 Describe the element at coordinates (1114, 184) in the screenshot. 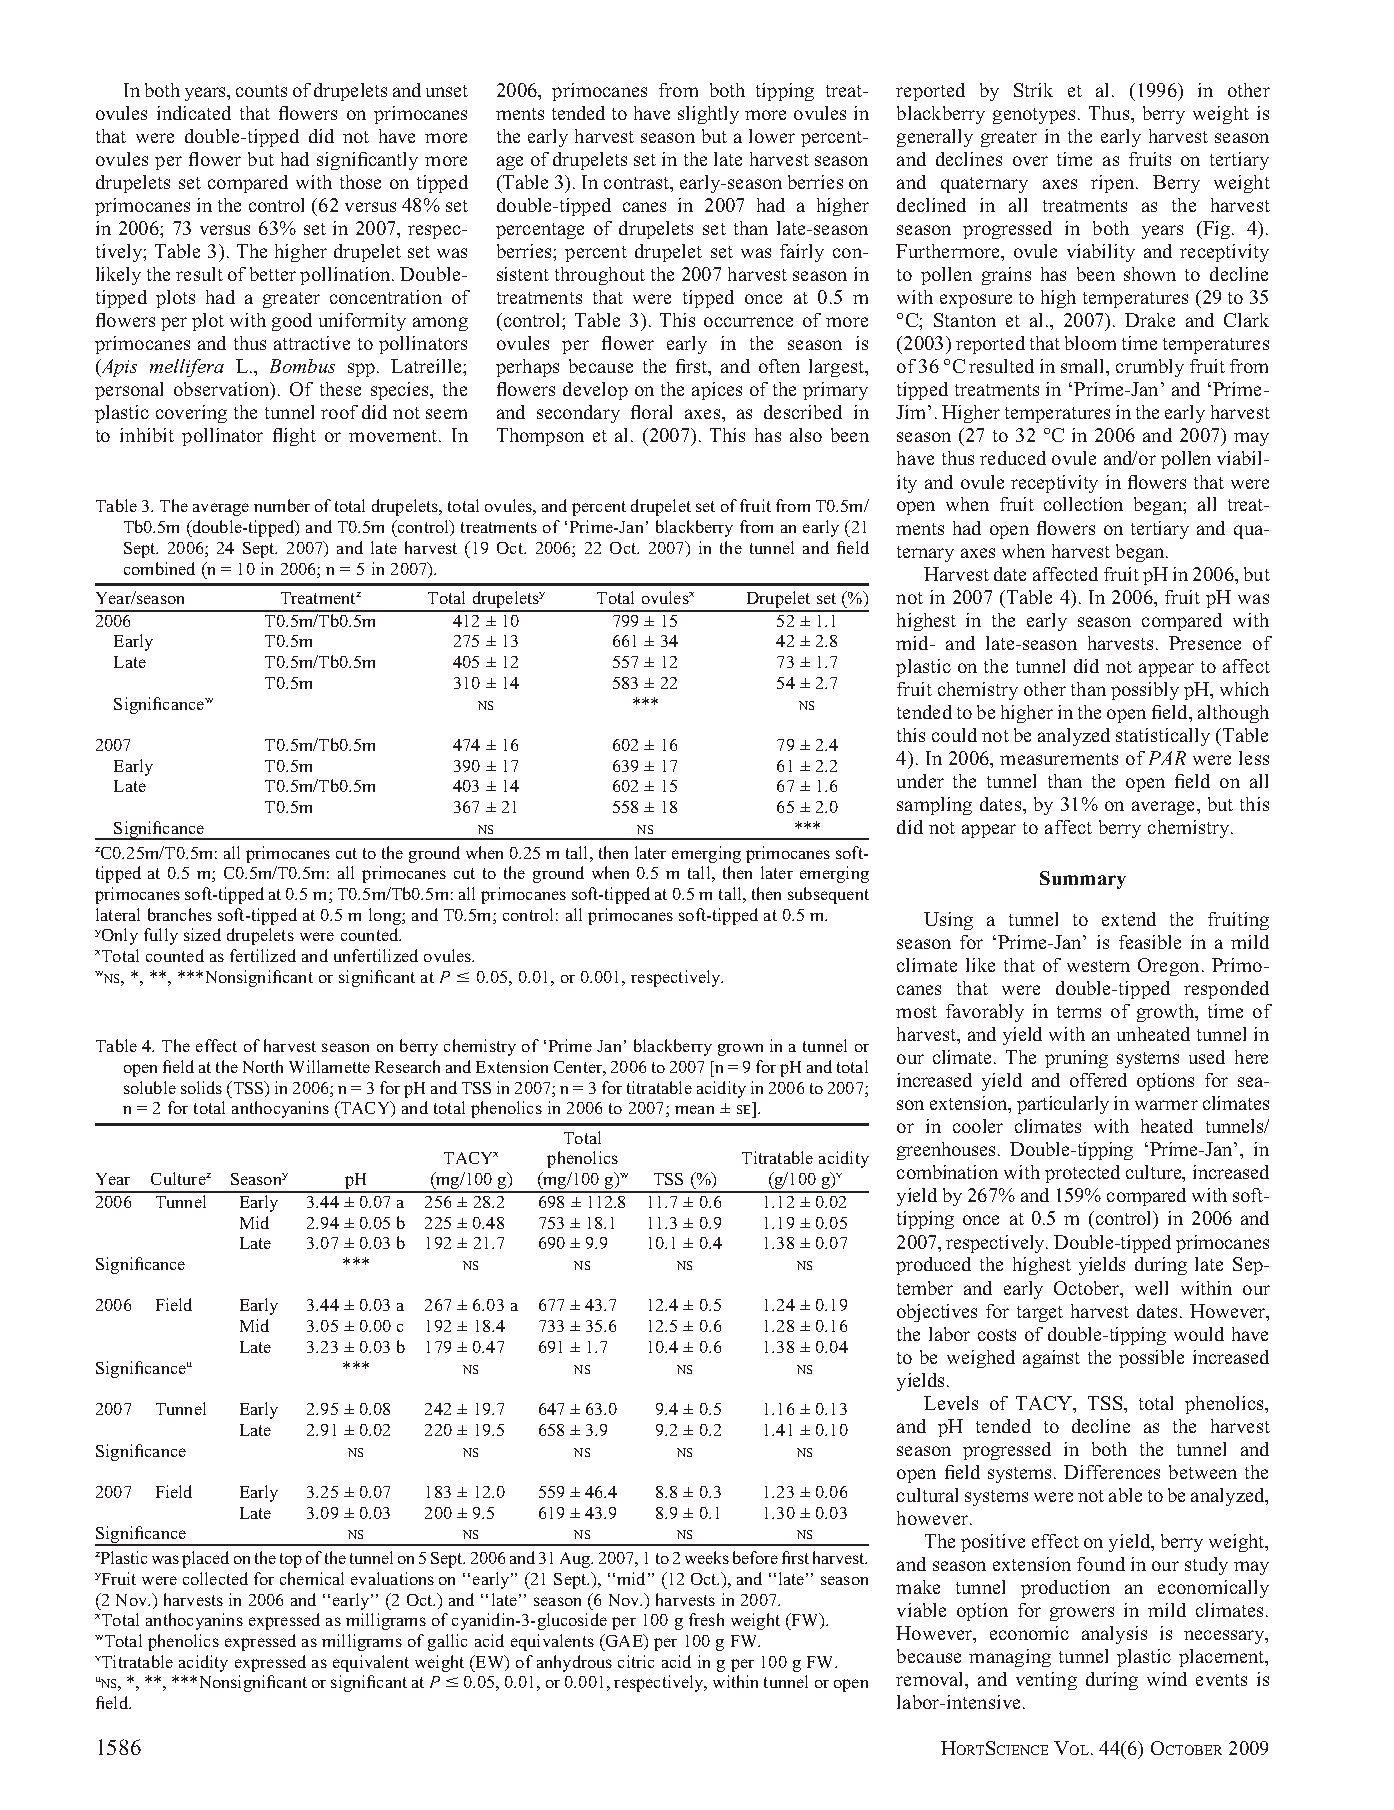

I see `ripen` at that location.
